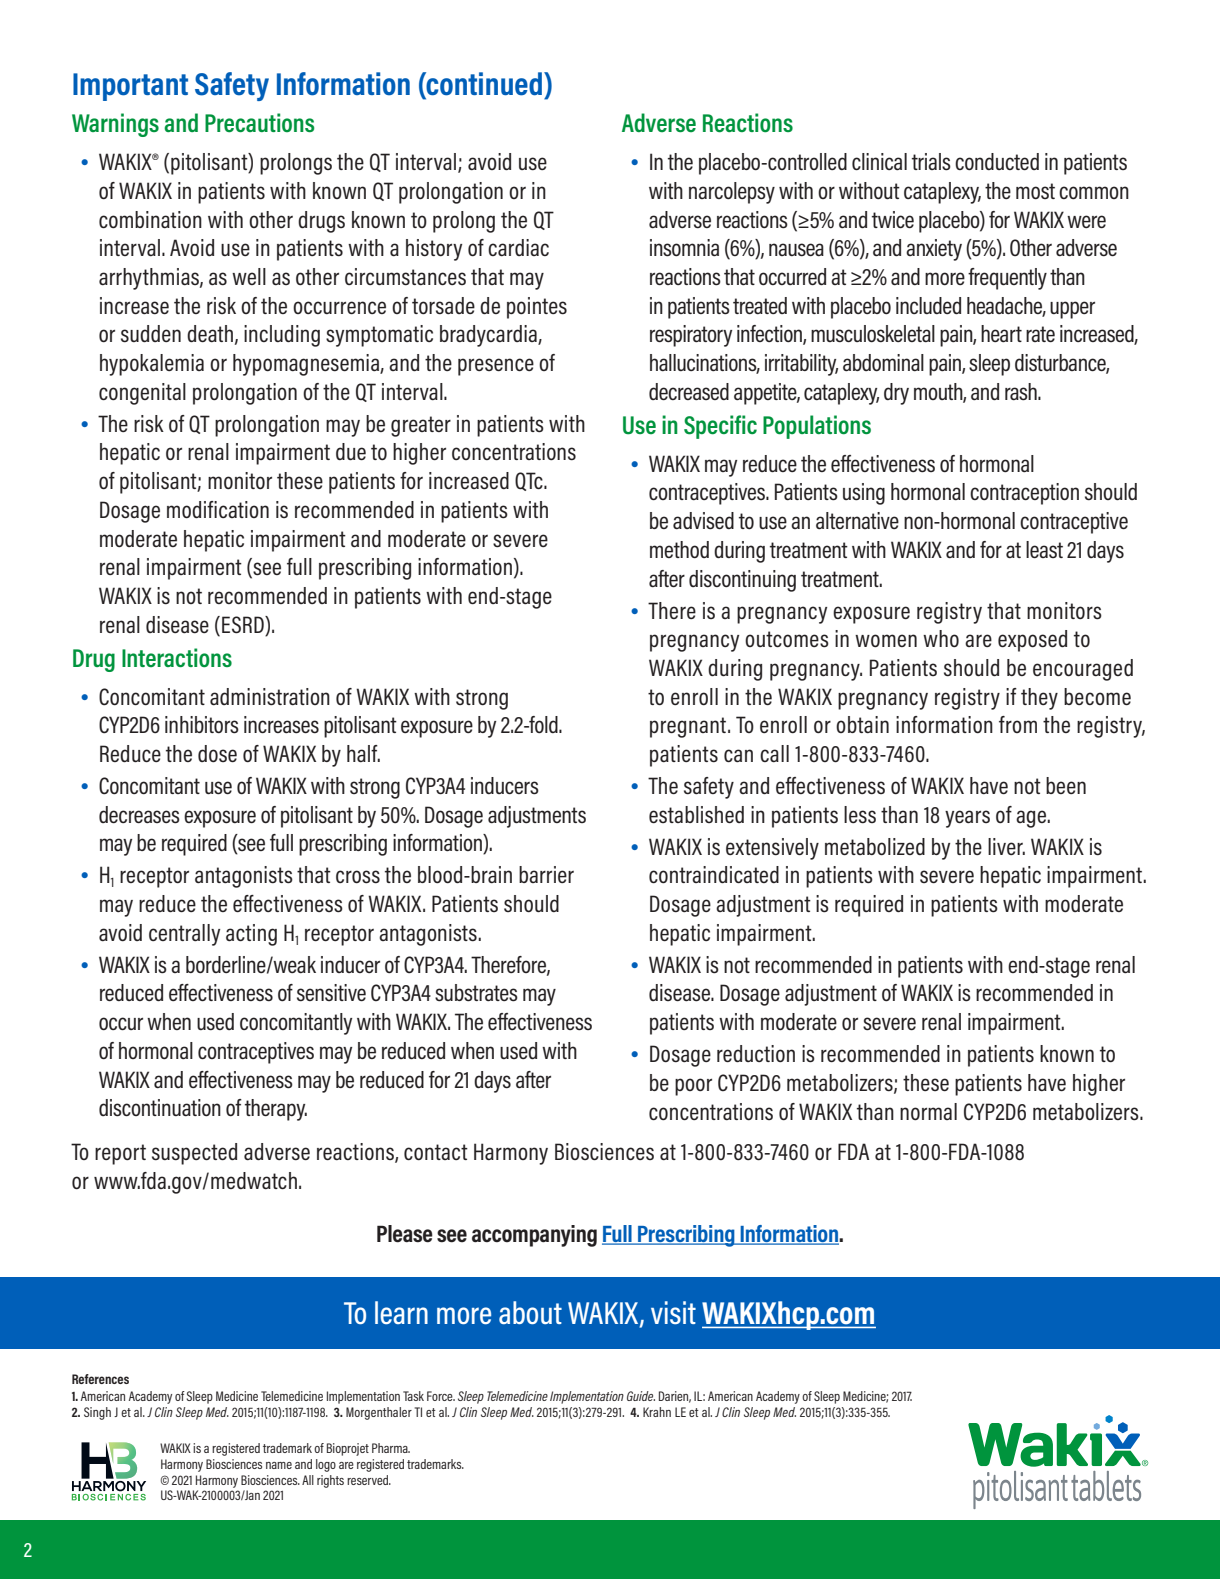 The height and width of the screenshot is (1579, 1220). Describe the element at coordinates (720, 427) in the screenshot. I see `Specific` at that location.
